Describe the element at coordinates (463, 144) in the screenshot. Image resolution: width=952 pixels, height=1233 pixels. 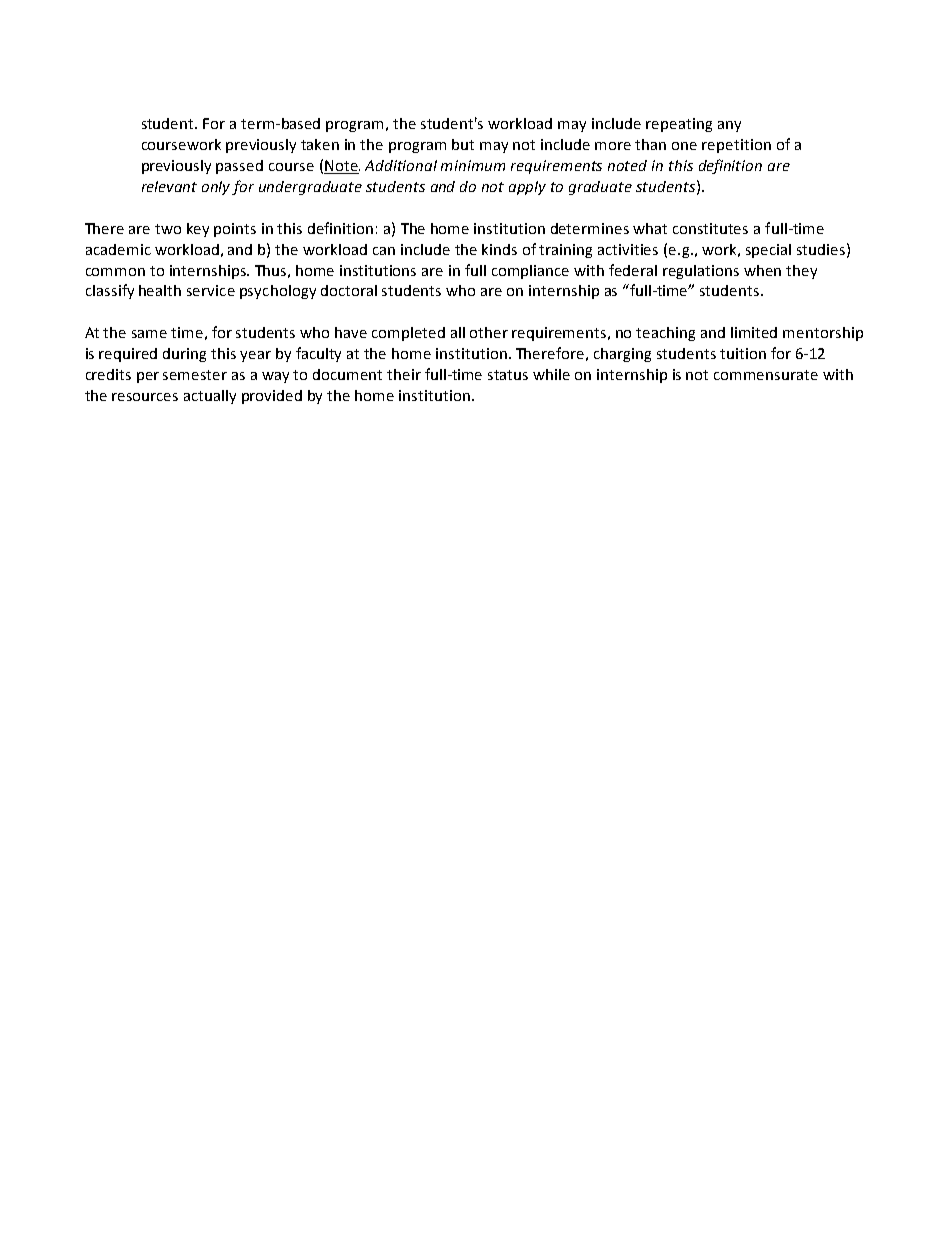
I see `but` at that location.
